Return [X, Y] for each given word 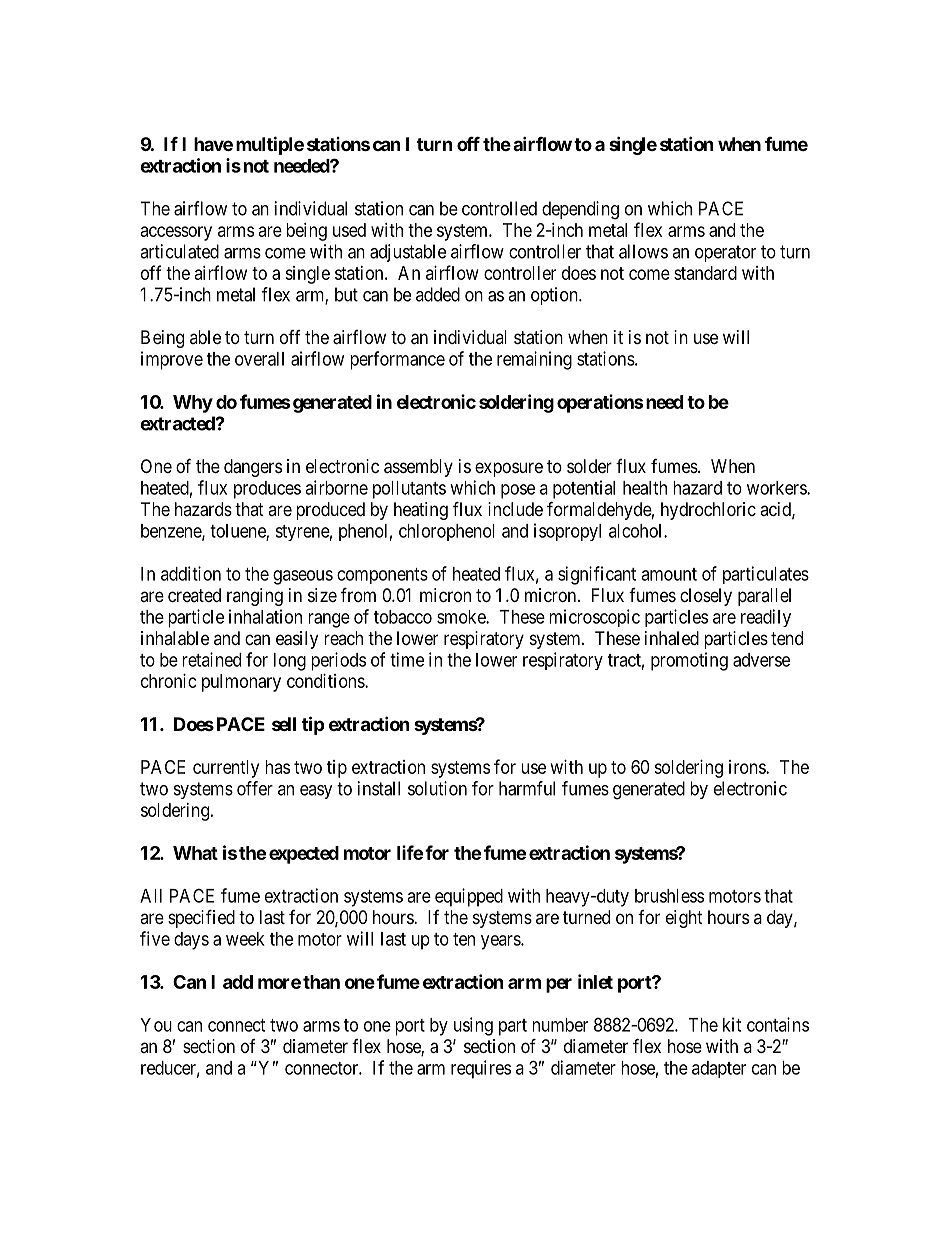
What [195, 853]
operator [725, 253]
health [645, 488]
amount [669, 574]
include [515, 509]
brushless [669, 896]
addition [191, 573]
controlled [499, 208]
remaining [534, 360]
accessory [176, 233]
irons [748, 767]
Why [193, 404]
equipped [469, 897]
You [156, 1025]
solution [437, 788]
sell [284, 724]
